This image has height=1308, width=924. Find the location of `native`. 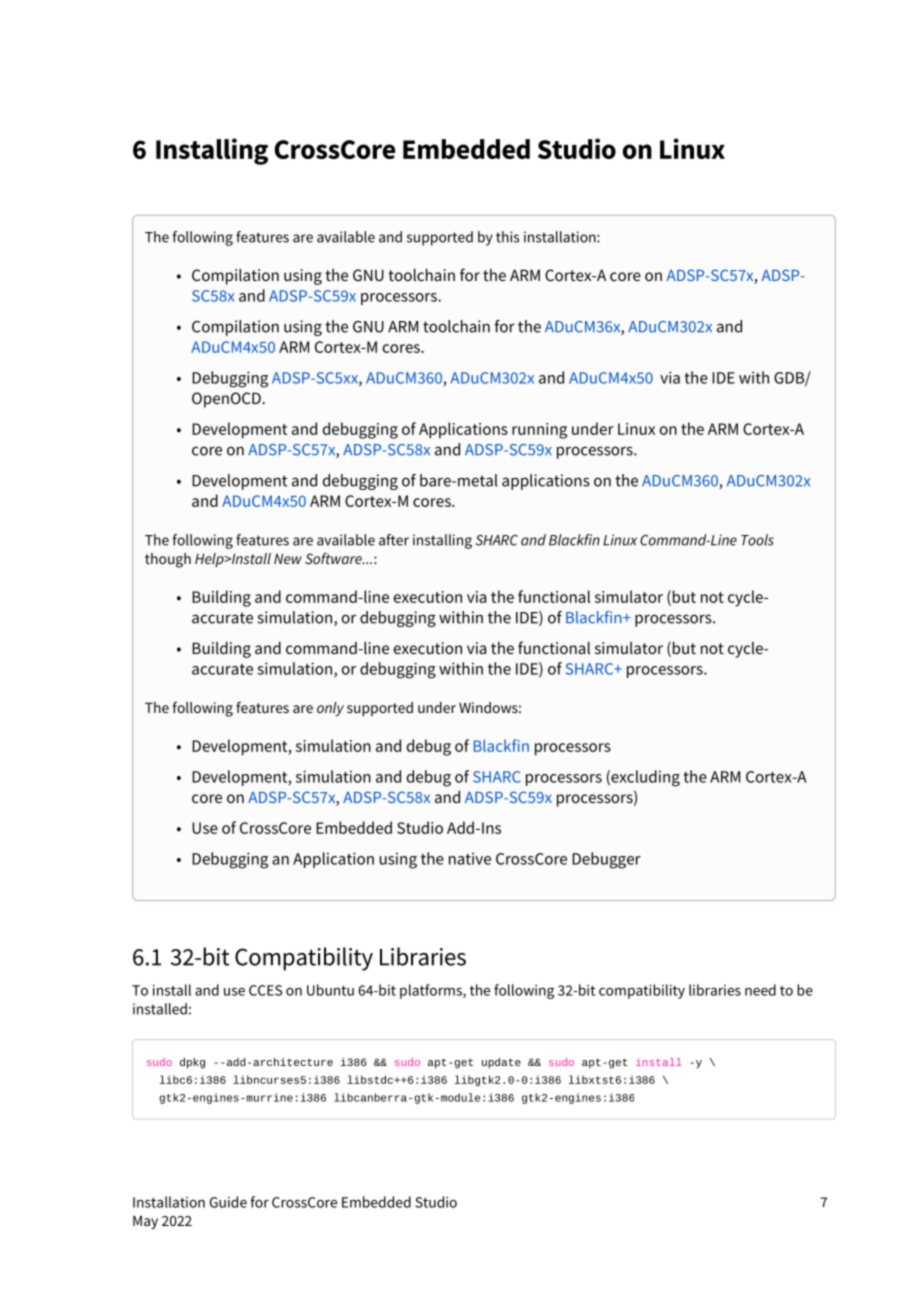

native is located at coordinates (470, 859).
